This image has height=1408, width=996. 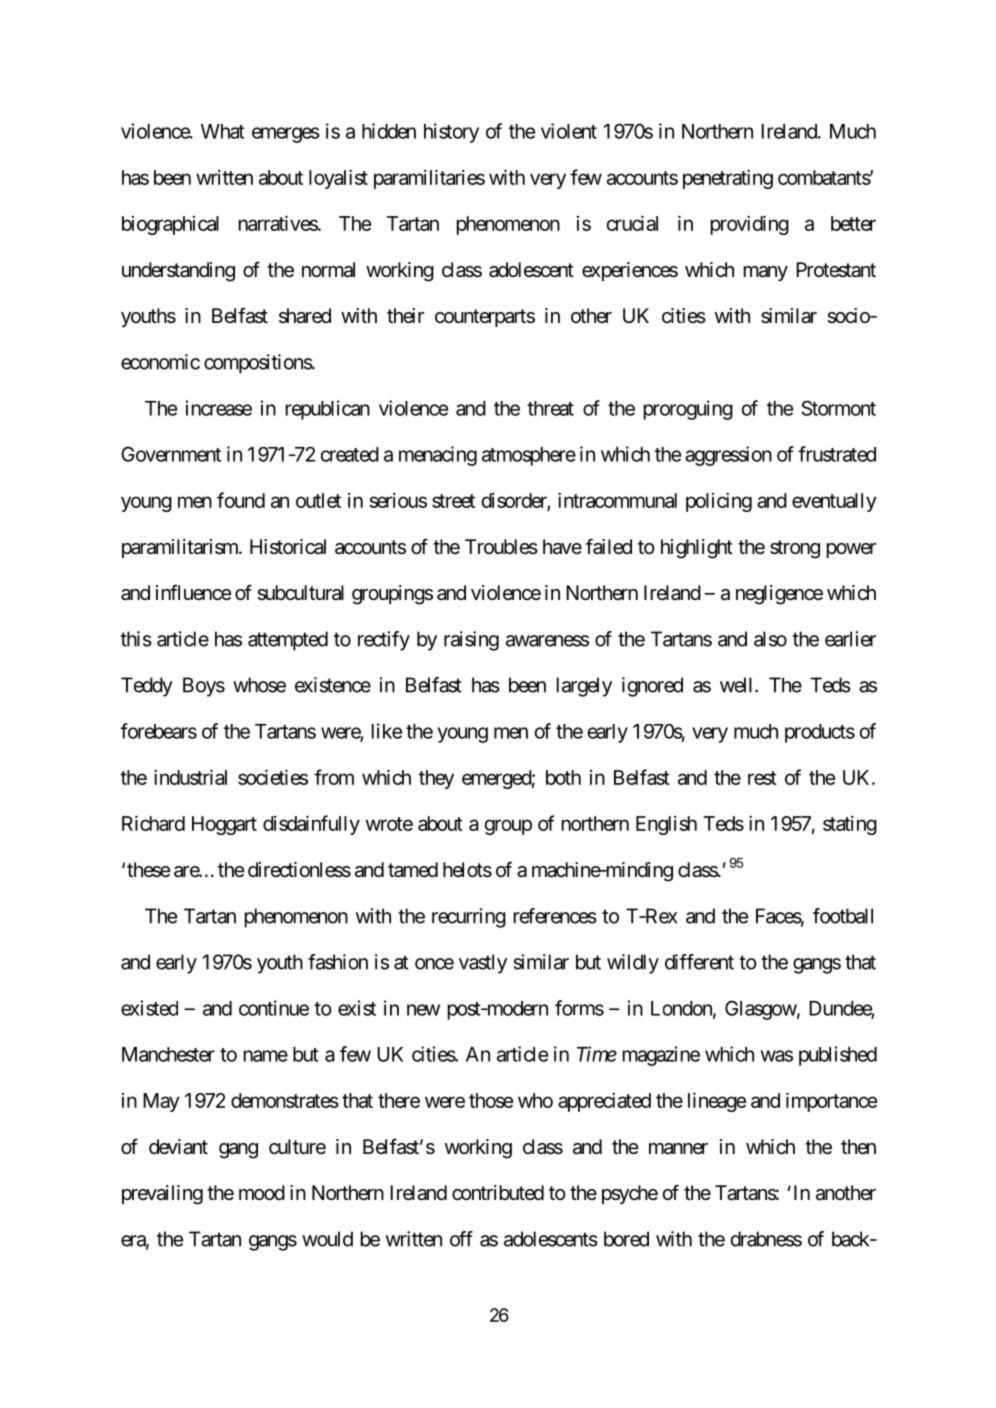 What do you see at coordinates (498, 1193) in the image?
I see `contributed` at bounding box center [498, 1193].
